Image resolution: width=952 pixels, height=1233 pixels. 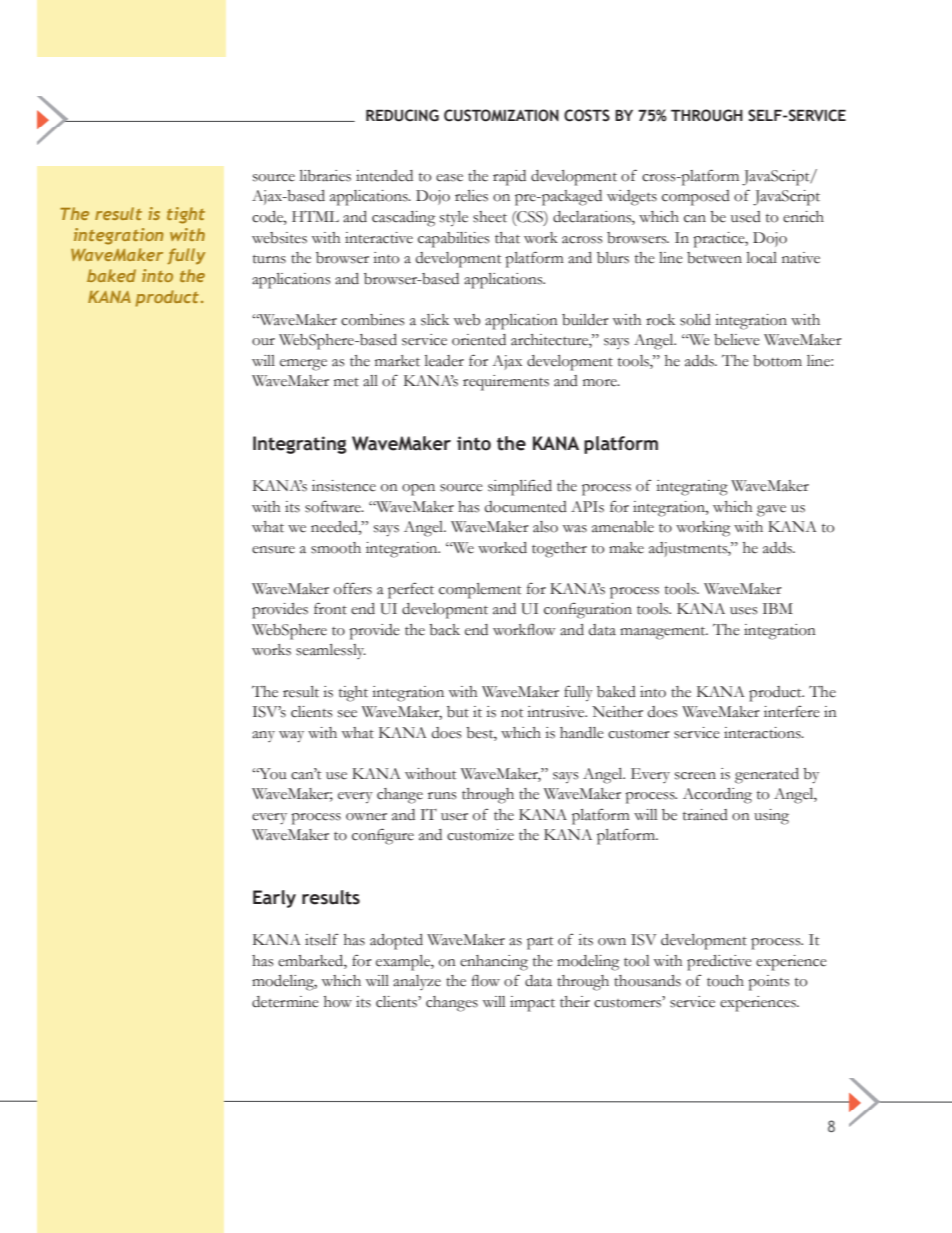 I want to click on emerge, so click(x=303, y=365).
